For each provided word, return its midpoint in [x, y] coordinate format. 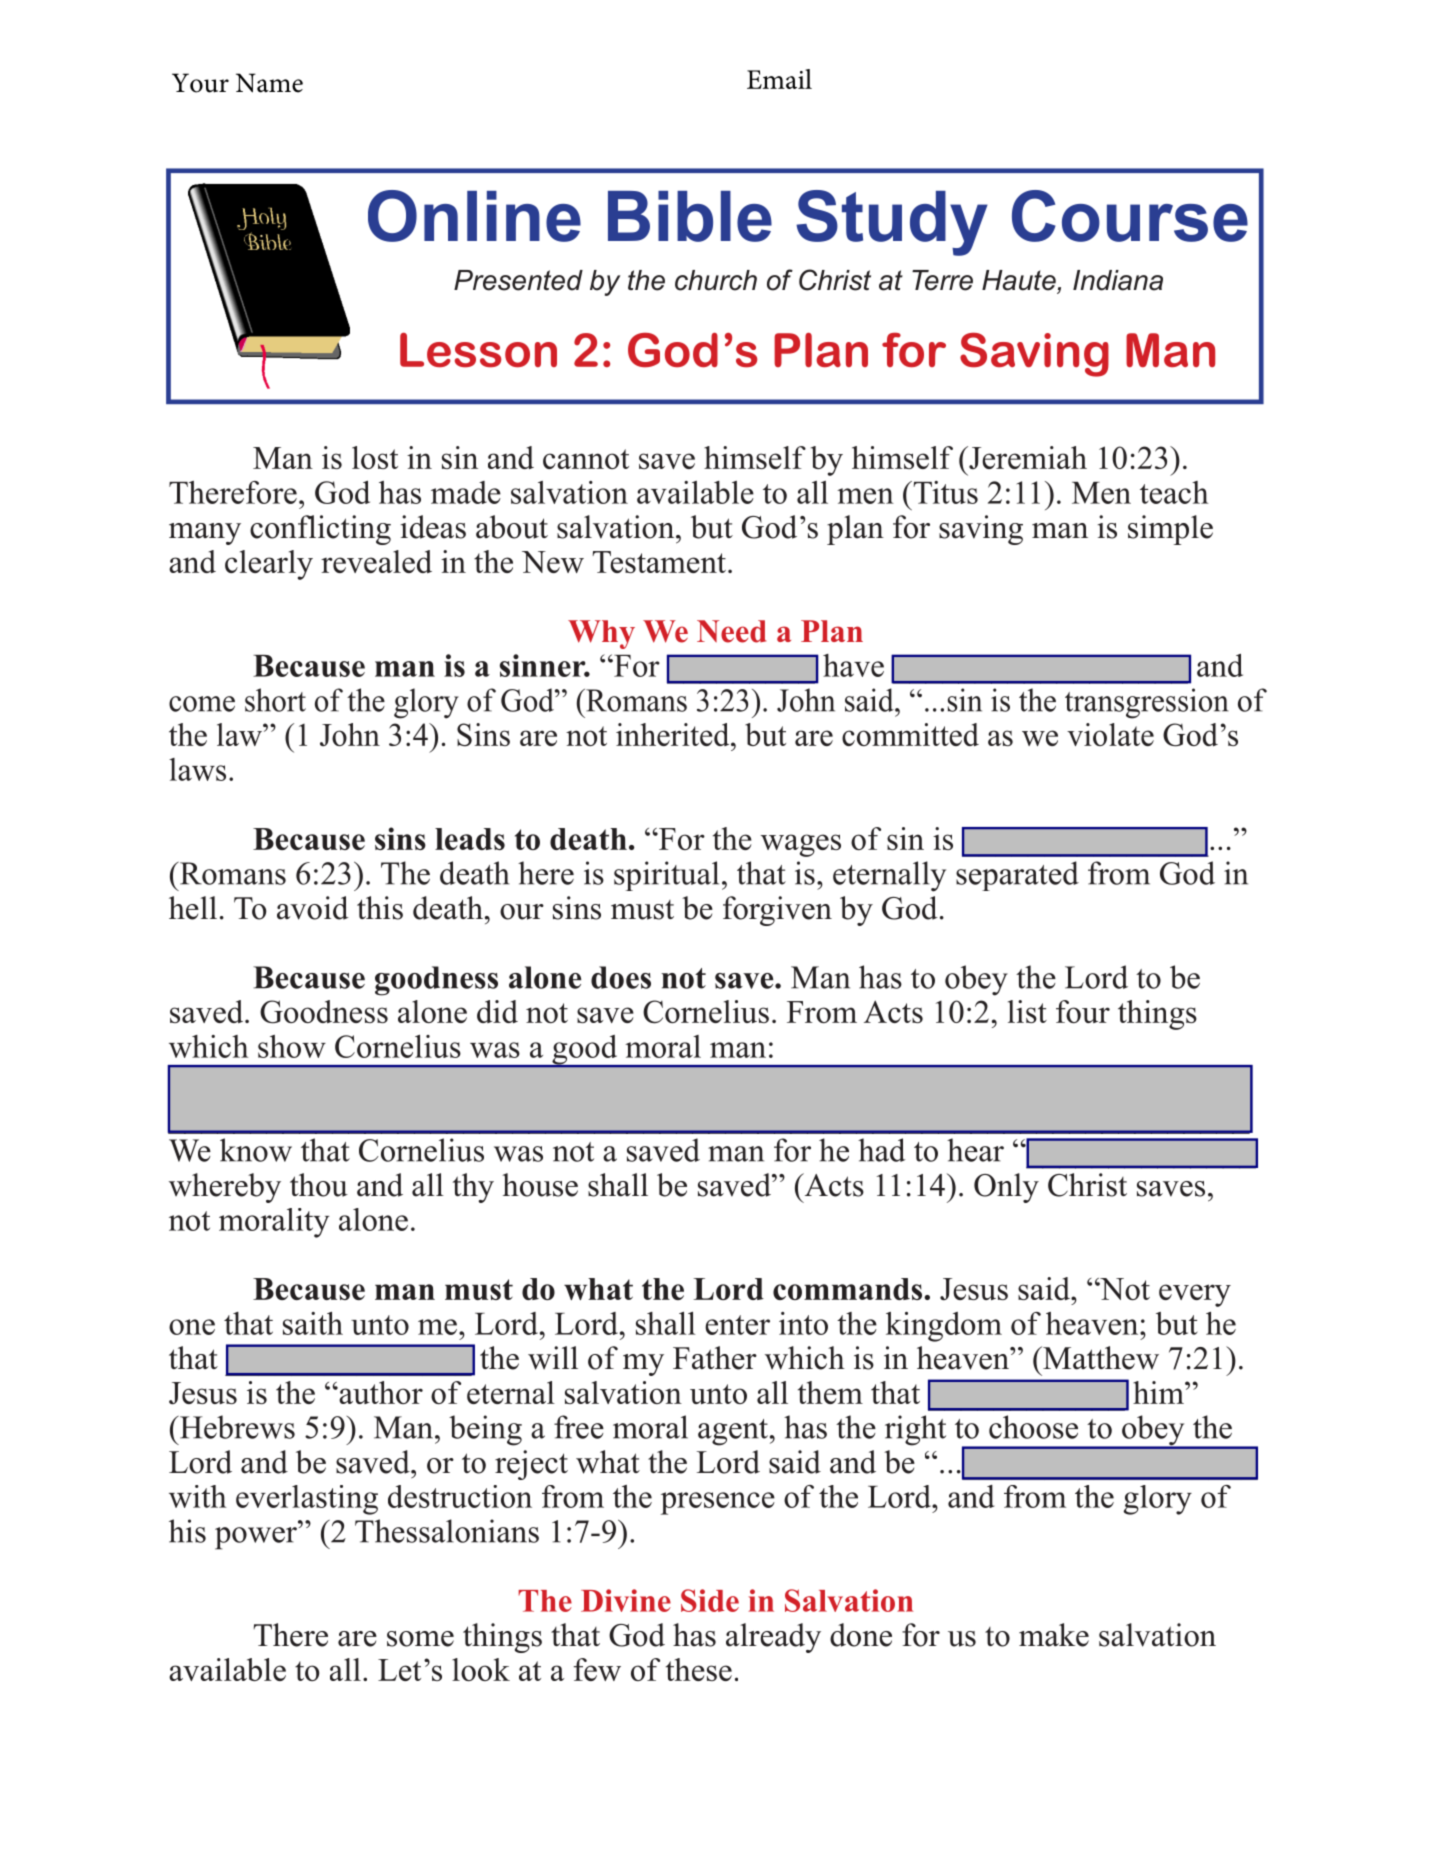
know [256, 1150]
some [420, 1639]
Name [269, 83]
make [1054, 1635]
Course [1130, 216]
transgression [1147, 703]
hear [975, 1150]
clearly [269, 565]
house [540, 1185]
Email [779, 79]
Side [710, 1600]
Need [731, 631]
